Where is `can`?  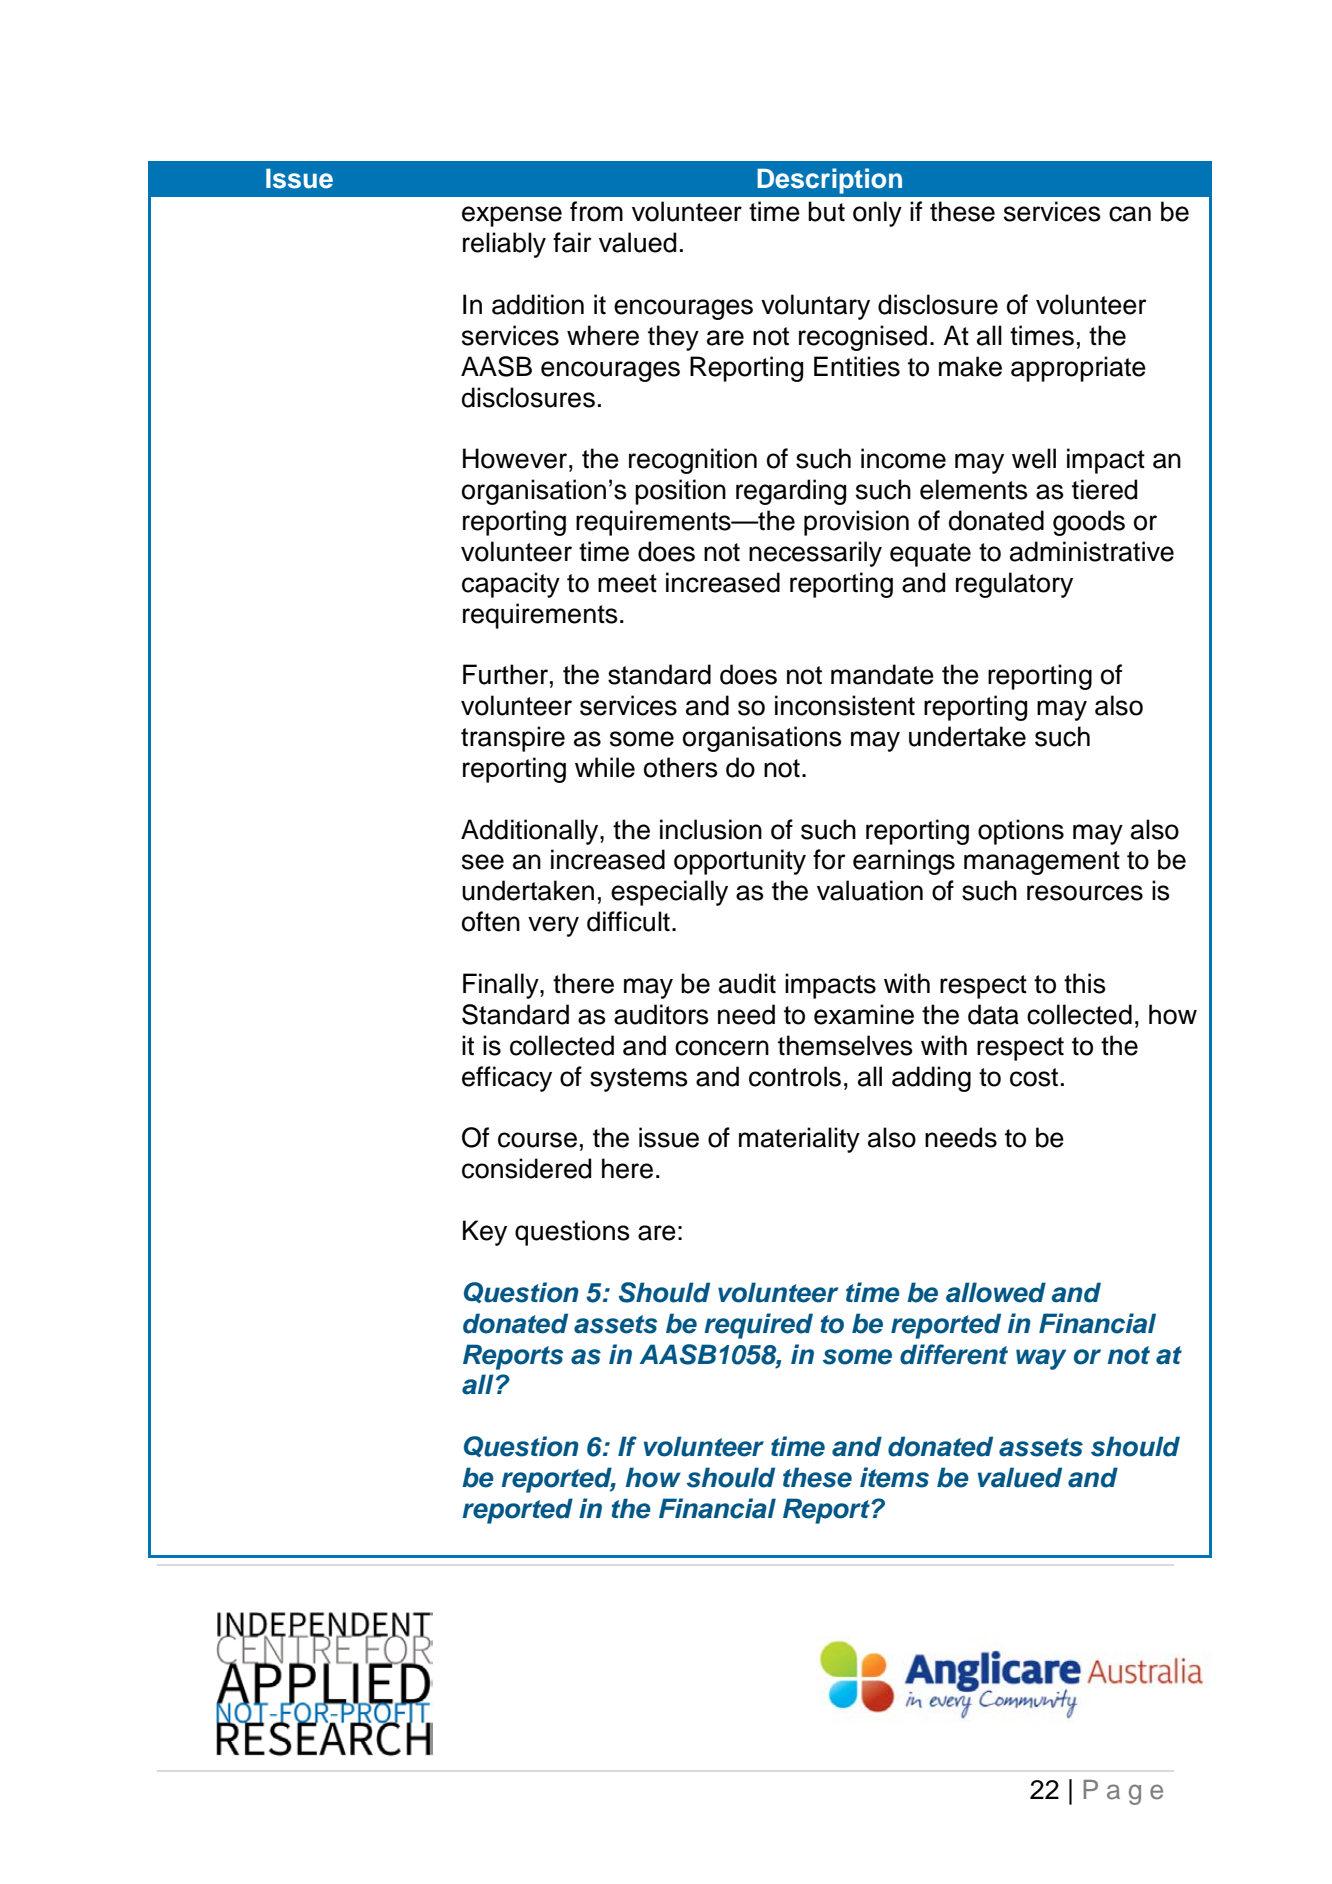 can is located at coordinates (1130, 214).
